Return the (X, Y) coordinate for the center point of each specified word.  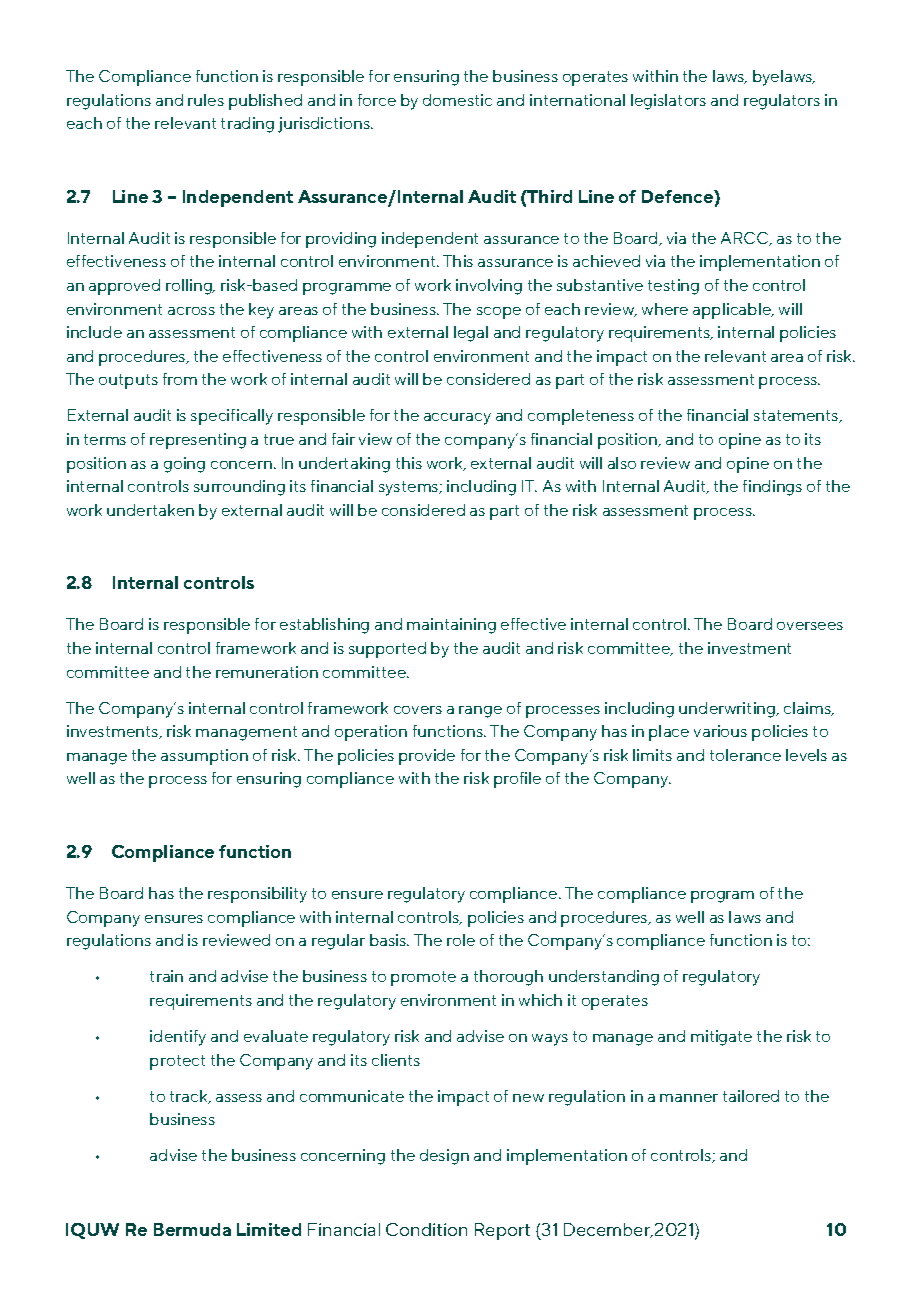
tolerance (745, 755)
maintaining (451, 626)
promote (423, 978)
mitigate (721, 1038)
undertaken (150, 510)
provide (427, 757)
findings (772, 488)
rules (206, 100)
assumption (204, 757)
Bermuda (192, 1229)
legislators (668, 102)
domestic (457, 100)
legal (471, 334)
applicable (733, 311)
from (180, 379)
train (166, 976)
